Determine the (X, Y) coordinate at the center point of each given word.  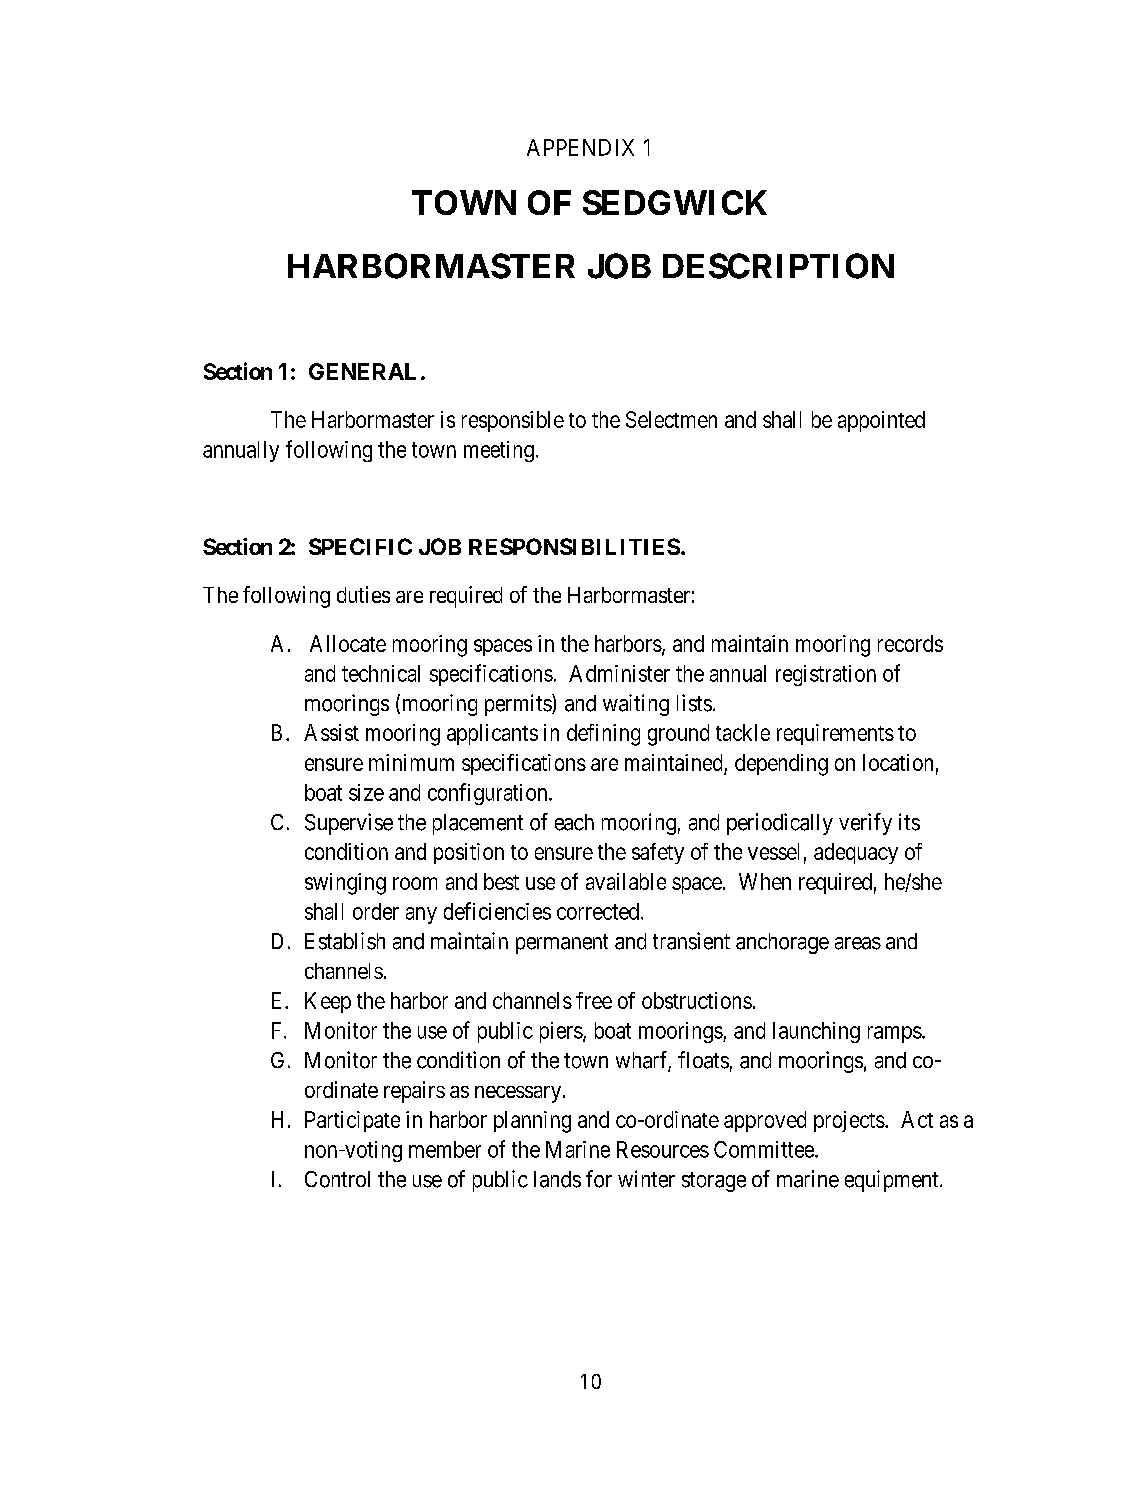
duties (363, 594)
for (599, 1179)
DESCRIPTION (778, 266)
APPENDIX (580, 147)
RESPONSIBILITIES (574, 546)
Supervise (349, 824)
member (445, 1149)
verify (865, 824)
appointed (881, 421)
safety (658, 853)
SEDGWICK (675, 202)
